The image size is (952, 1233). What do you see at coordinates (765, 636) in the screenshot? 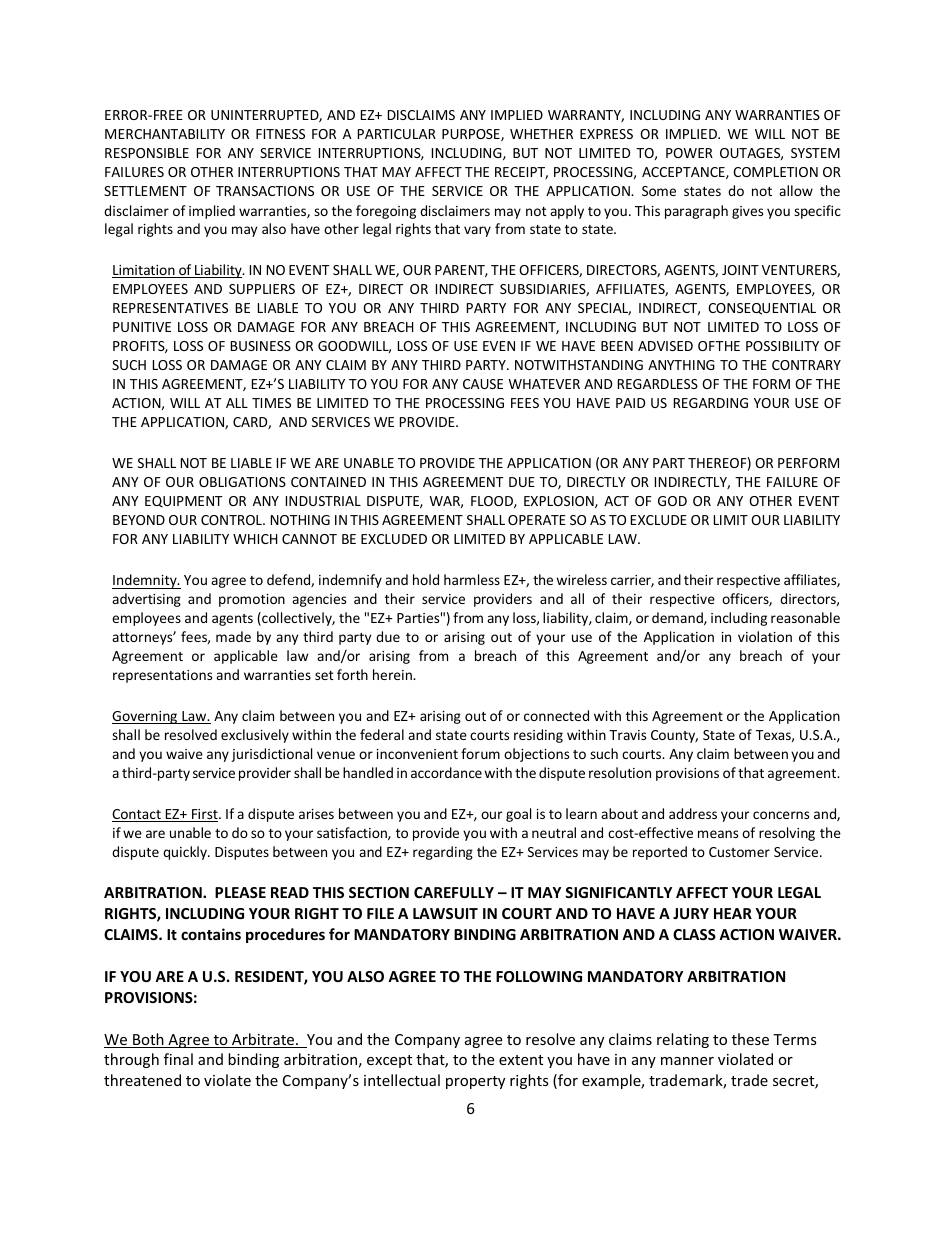
I see `violation` at bounding box center [765, 636].
